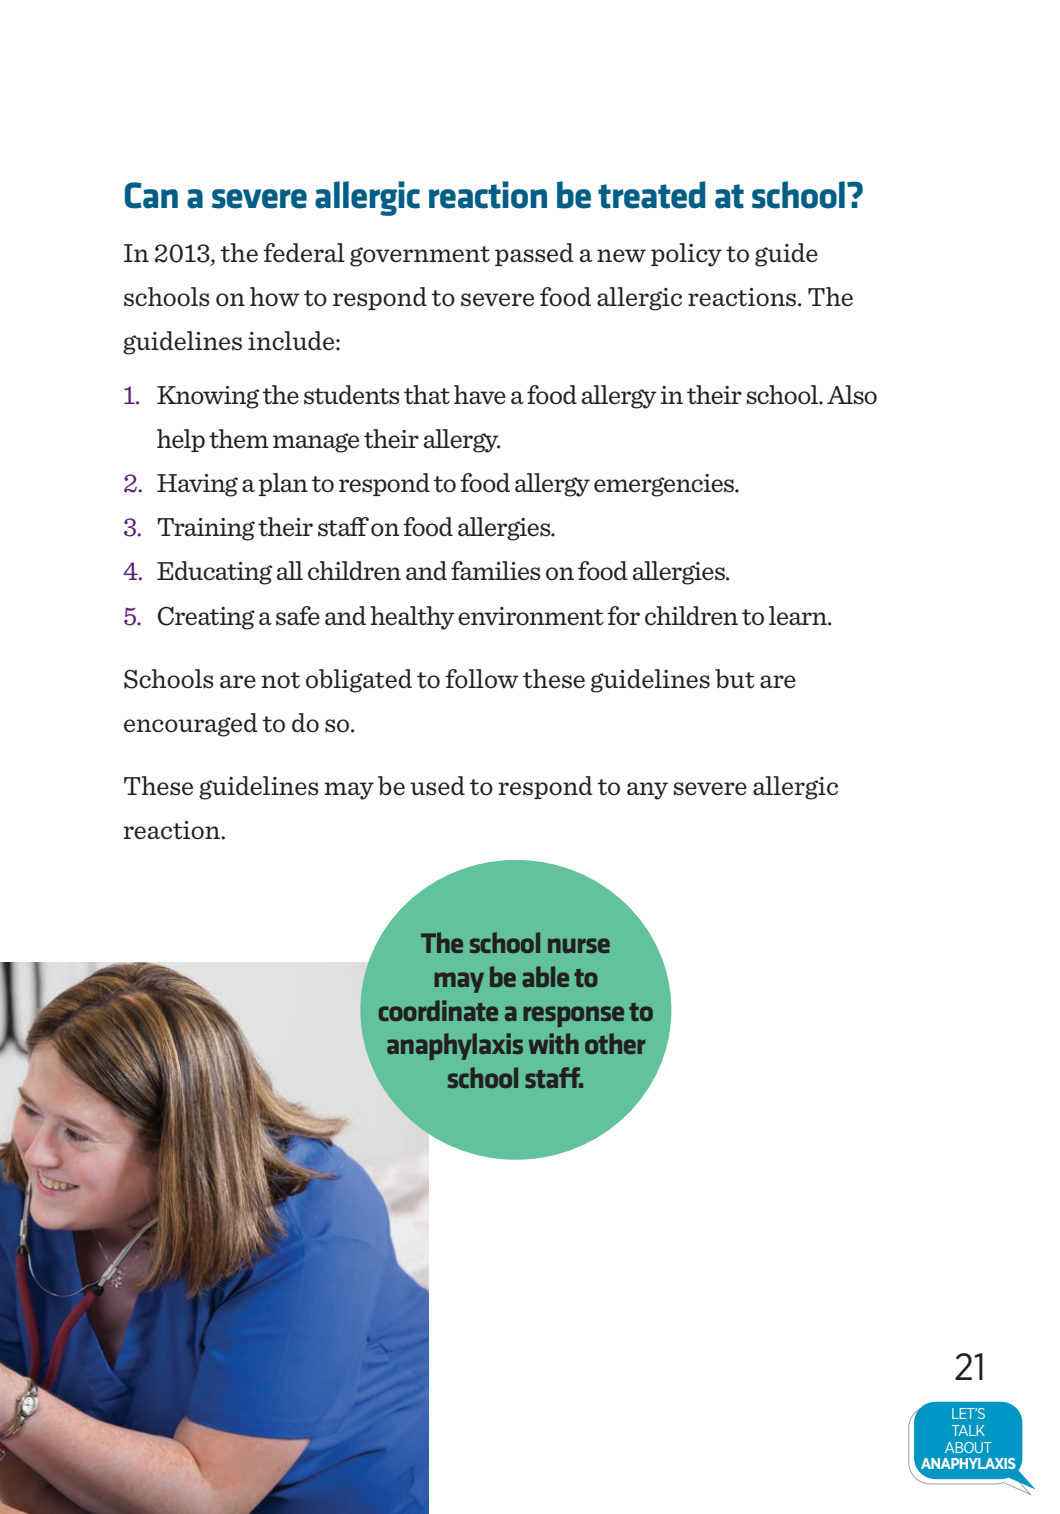 This screenshot has width=1060, height=1514. I want to click on federal, so click(304, 253).
